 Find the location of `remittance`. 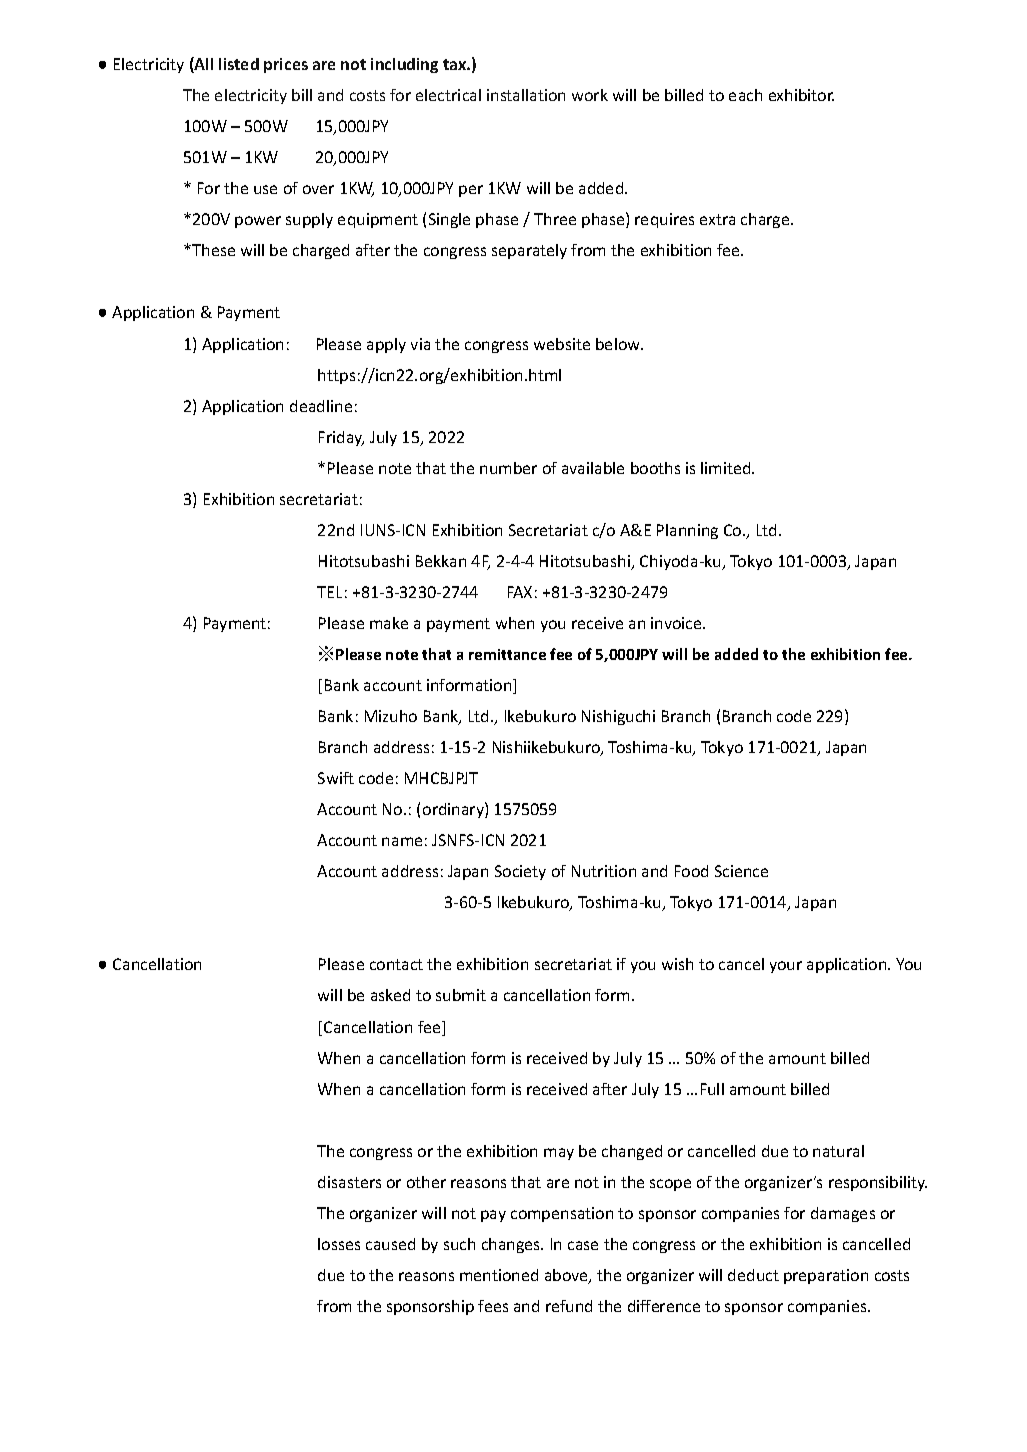

remittance is located at coordinates (507, 654).
